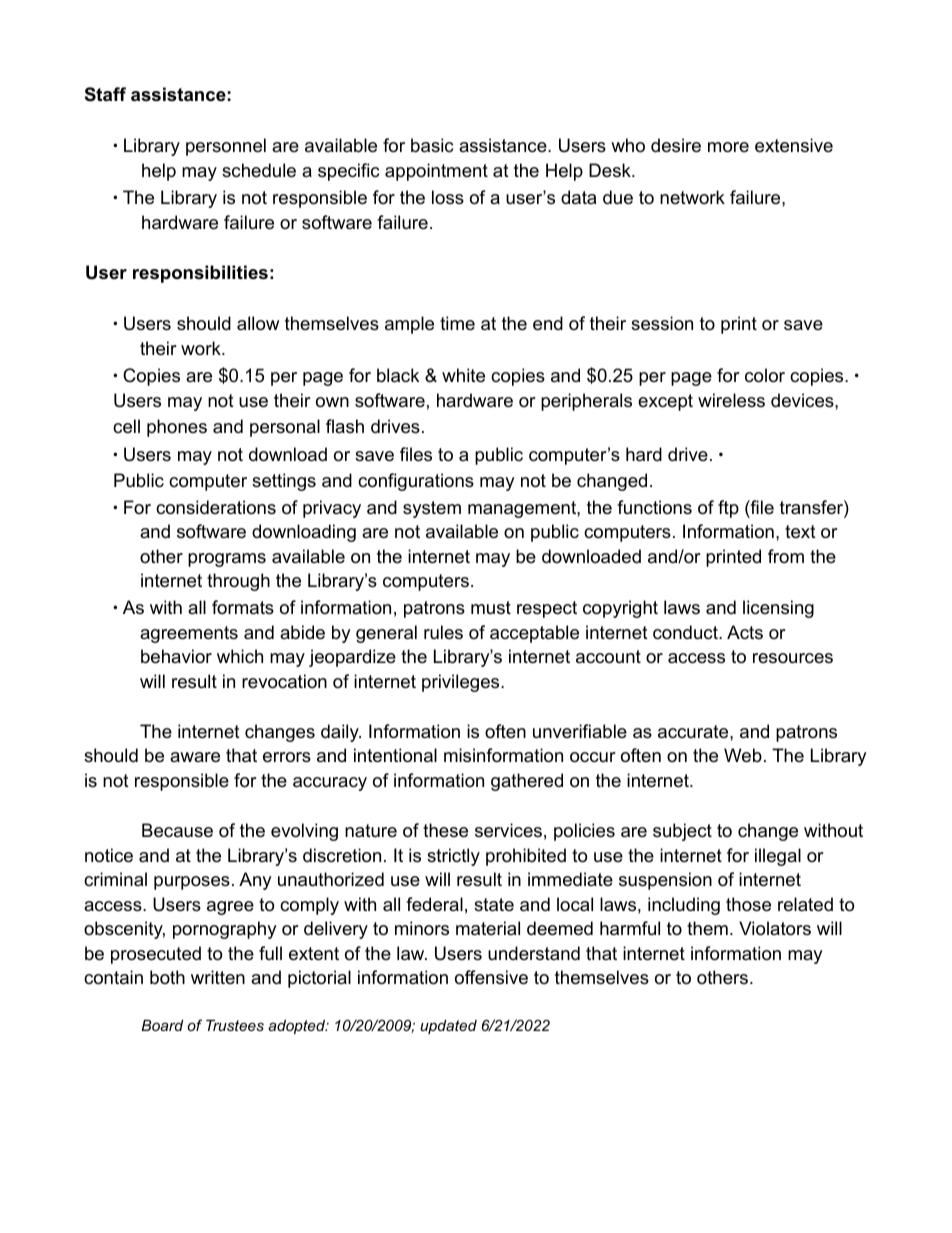 The height and width of the screenshot is (1233, 952). Describe the element at coordinates (743, 755) in the screenshot. I see `Web` at that location.
